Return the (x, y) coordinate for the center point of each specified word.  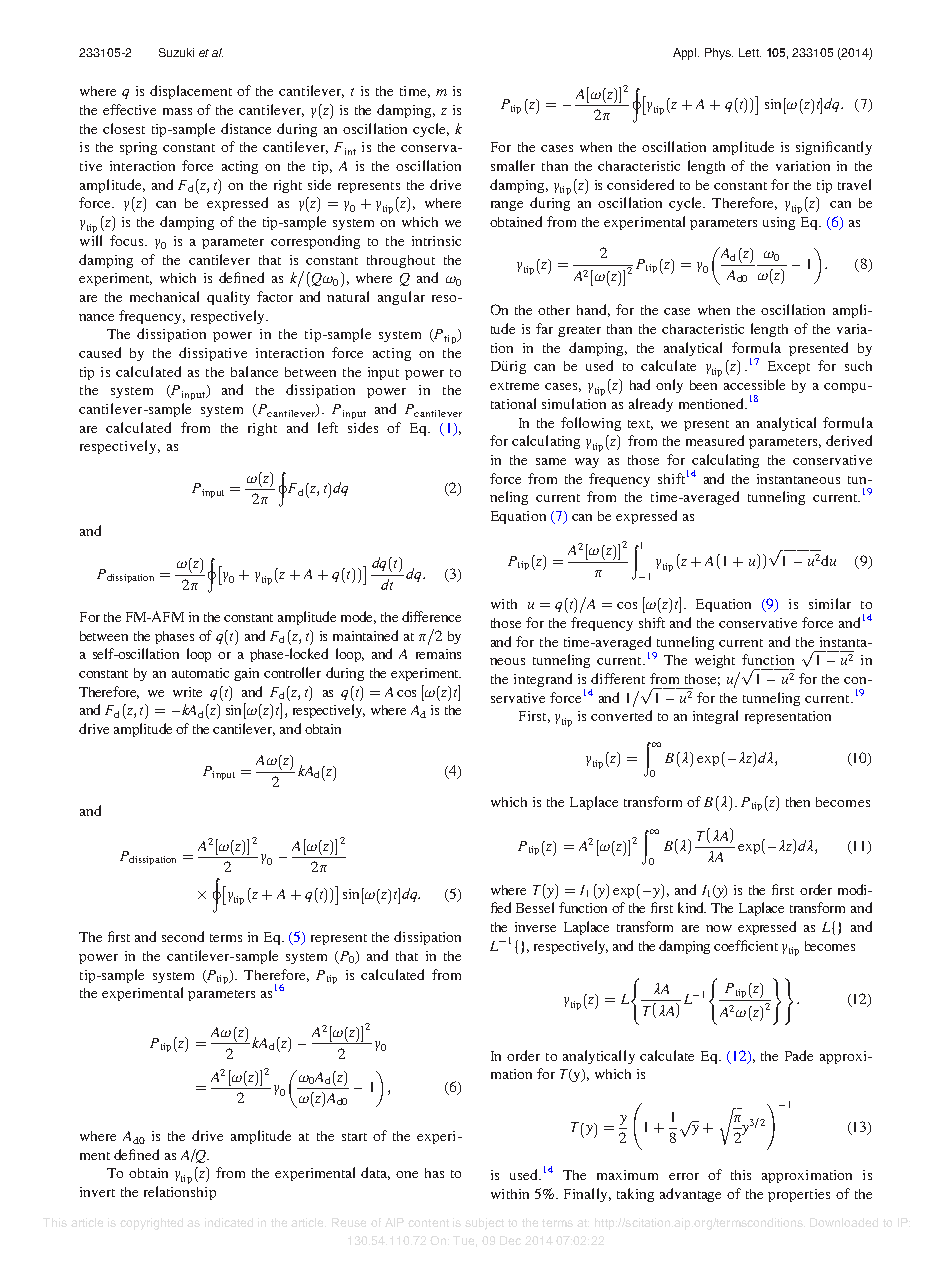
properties (799, 1195)
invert (97, 1192)
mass (177, 111)
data (375, 1173)
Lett (750, 52)
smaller (513, 165)
